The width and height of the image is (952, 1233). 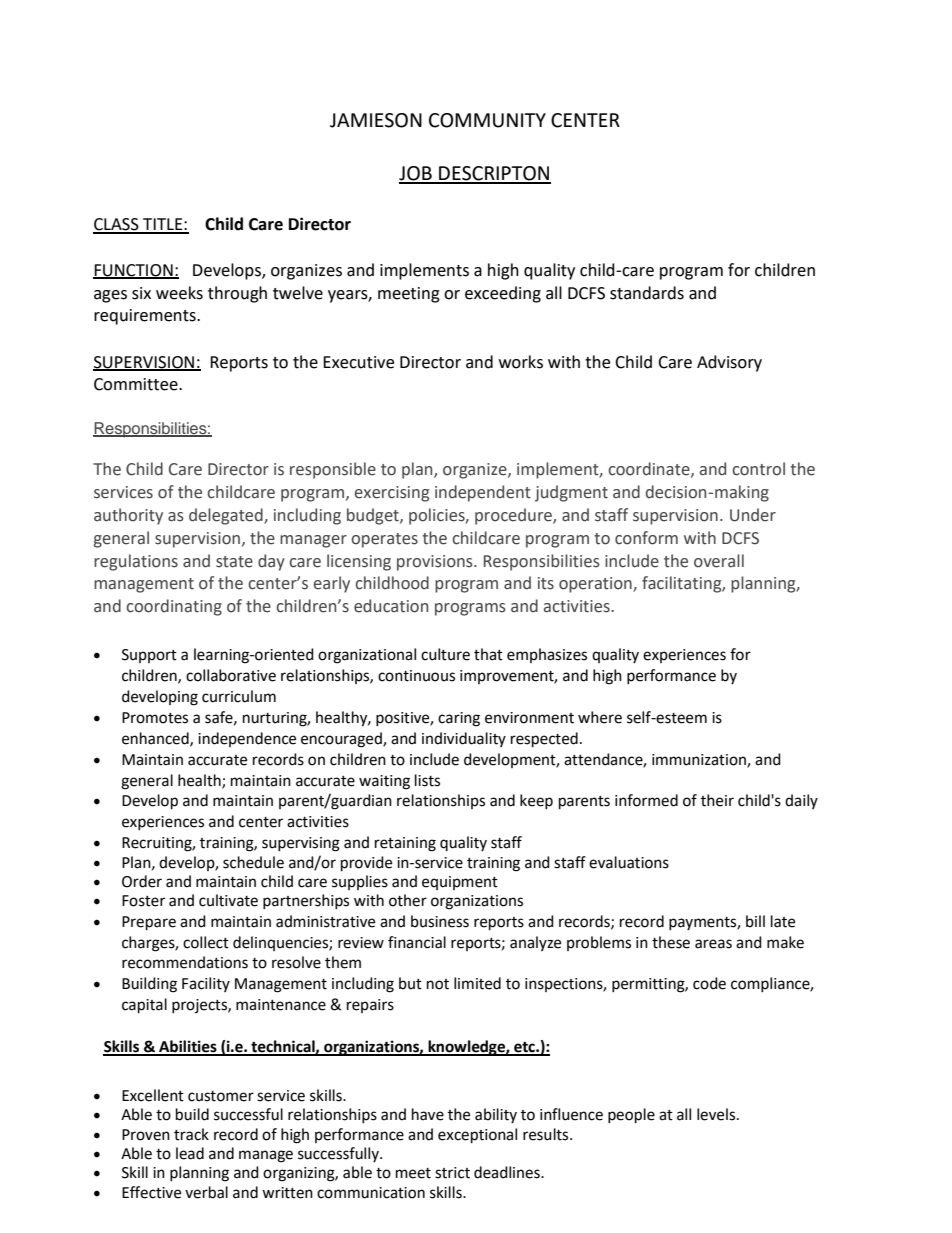 What do you see at coordinates (487, 120) in the image?
I see `COMMUNITY` at bounding box center [487, 120].
